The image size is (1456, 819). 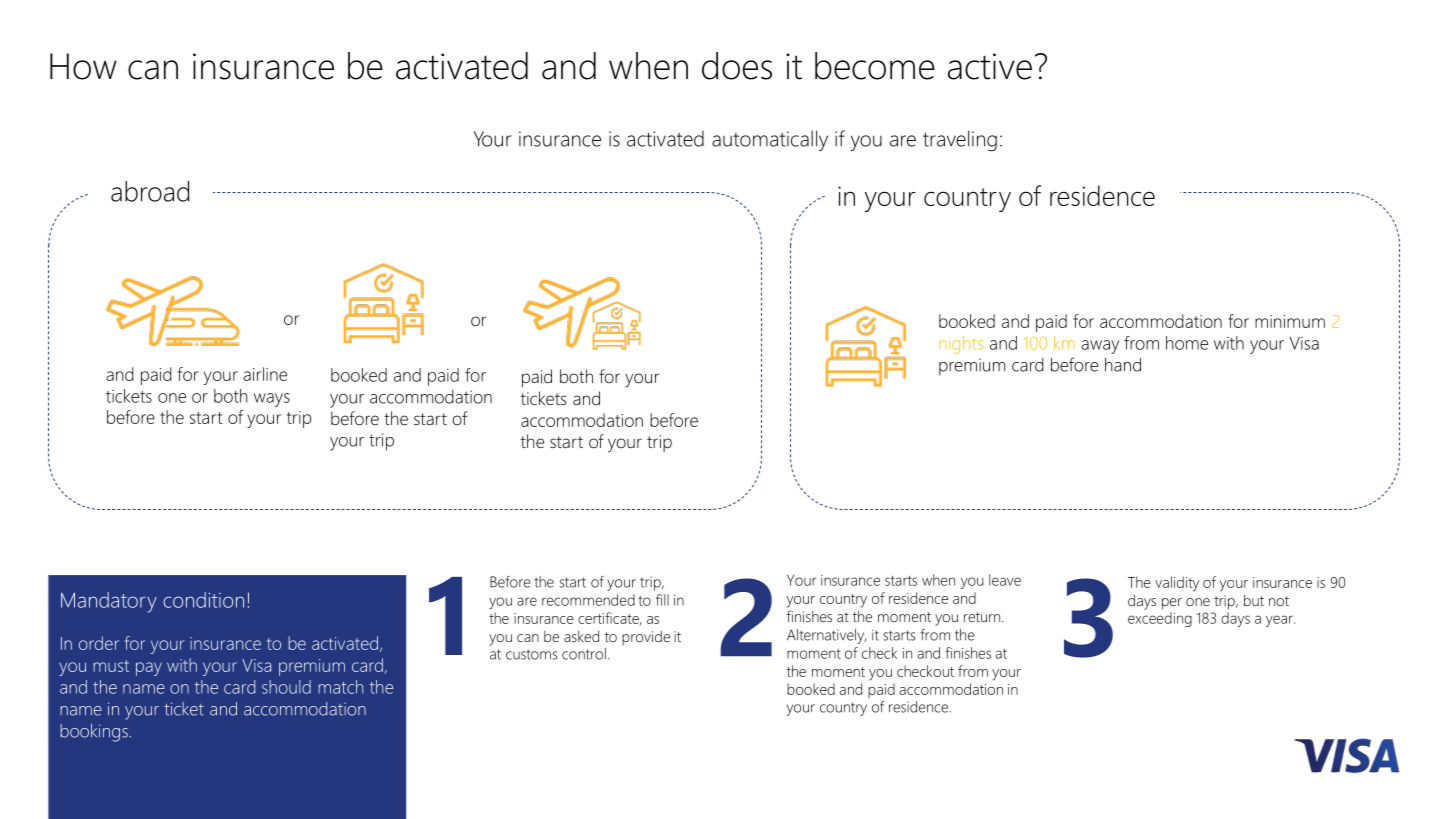 What do you see at coordinates (265, 374) in the screenshot?
I see `airline` at bounding box center [265, 374].
